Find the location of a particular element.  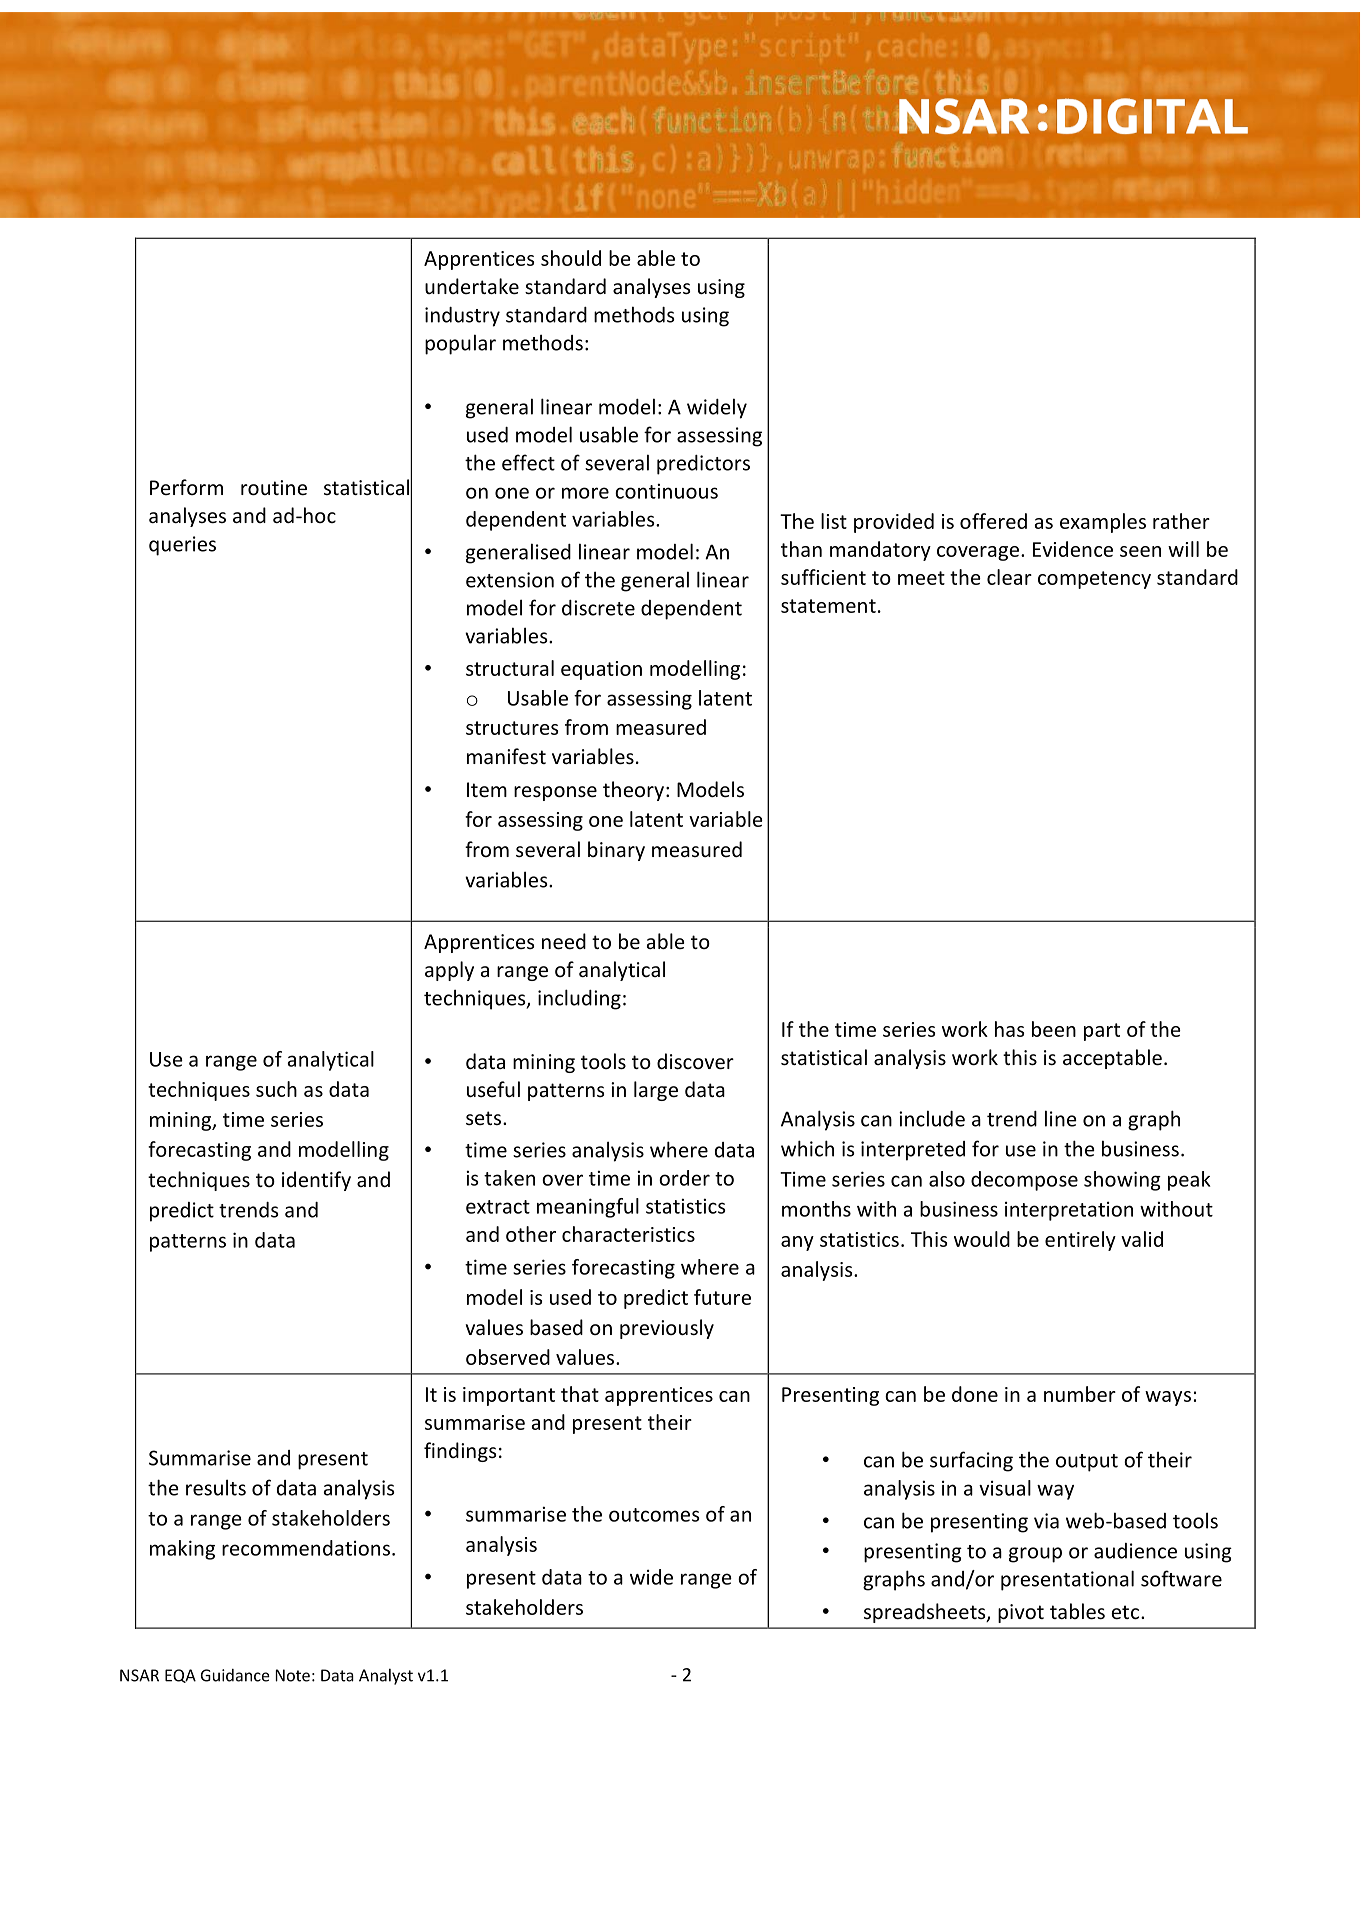

including is located at coordinates (579, 999).
